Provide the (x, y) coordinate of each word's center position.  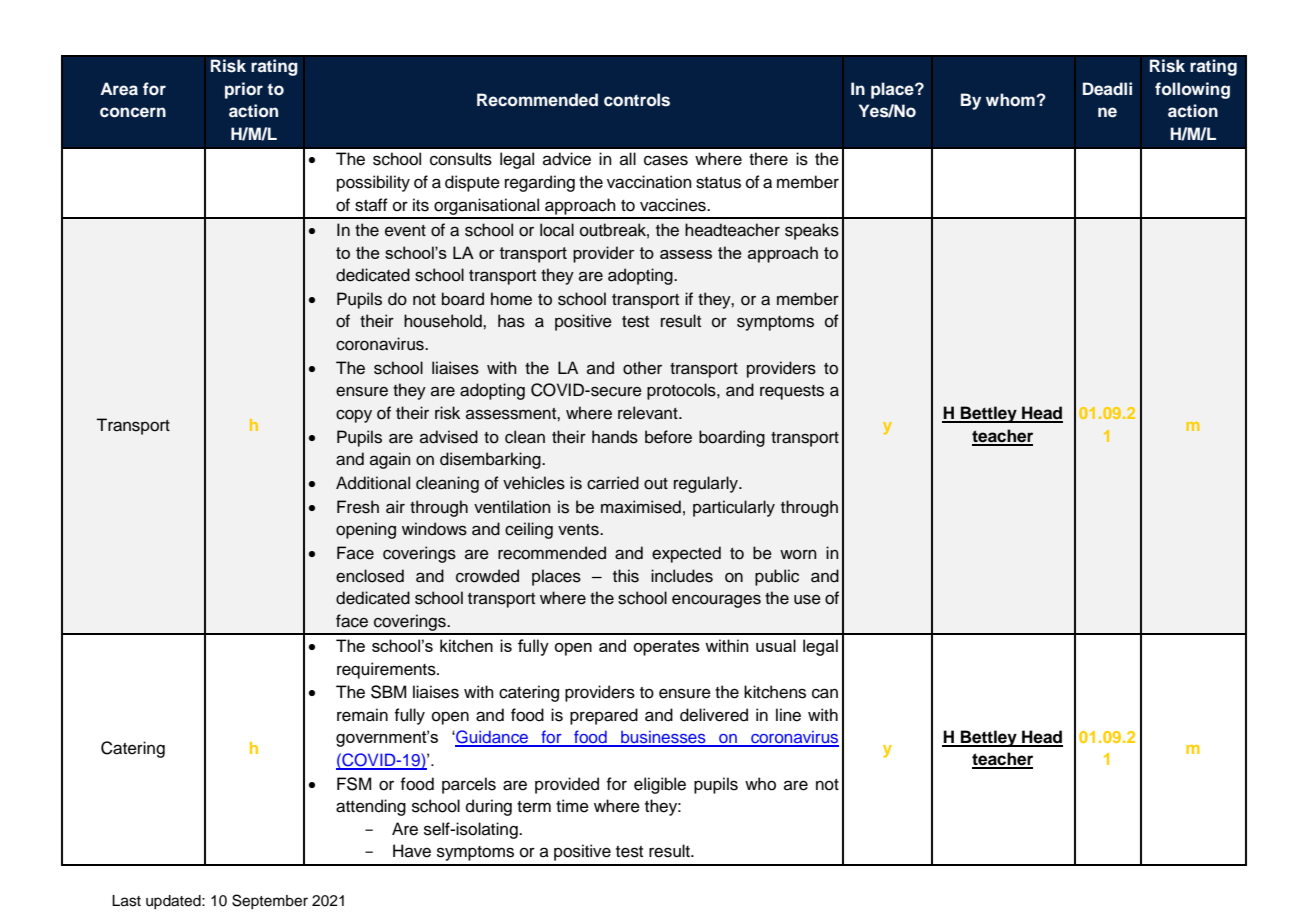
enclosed (370, 576)
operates (666, 648)
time (572, 806)
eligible (660, 785)
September (270, 901)
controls (637, 100)
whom (1011, 100)
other (642, 368)
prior (244, 90)
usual (776, 645)
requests (792, 392)
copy (354, 416)
